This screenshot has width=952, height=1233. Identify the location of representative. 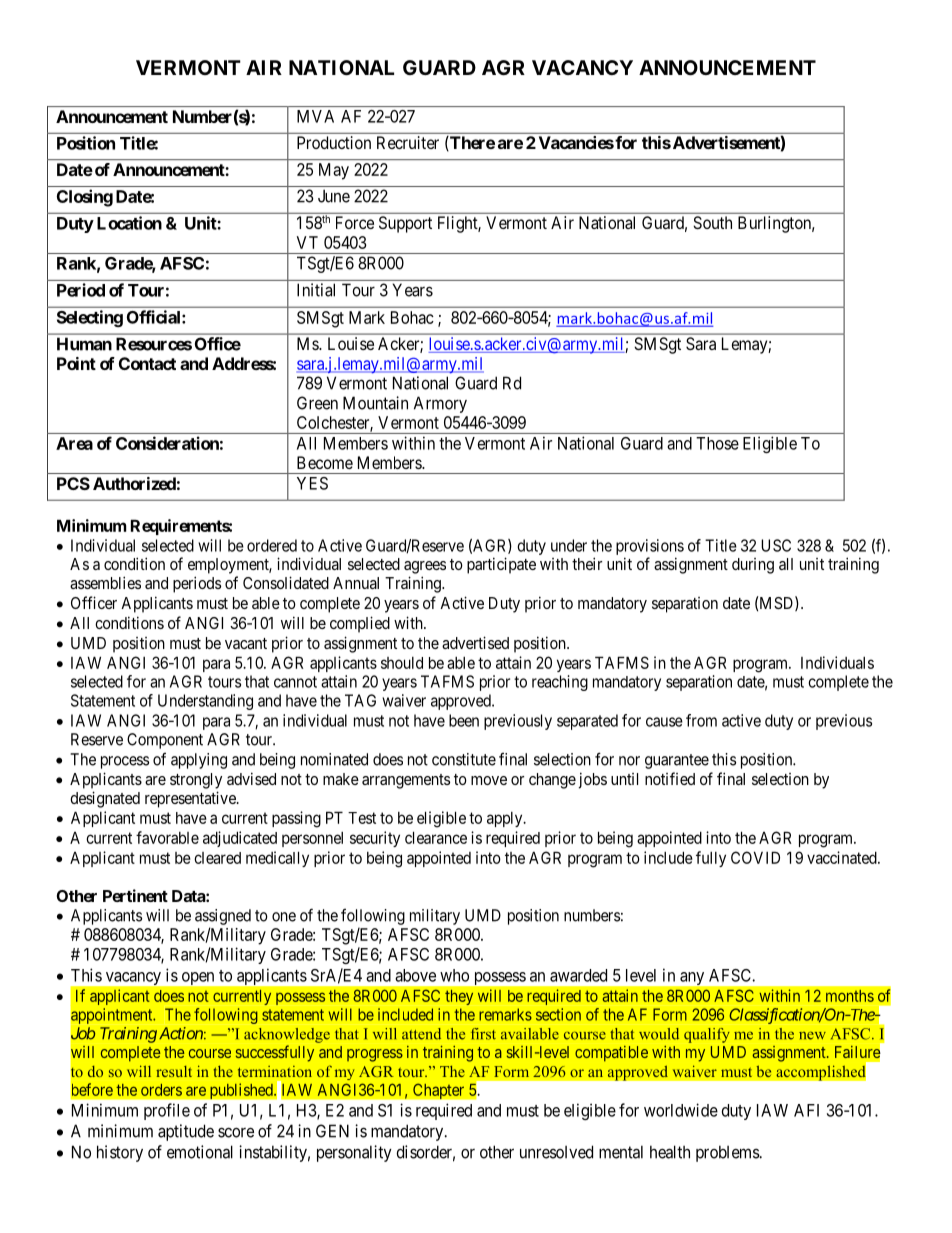
(191, 799).
